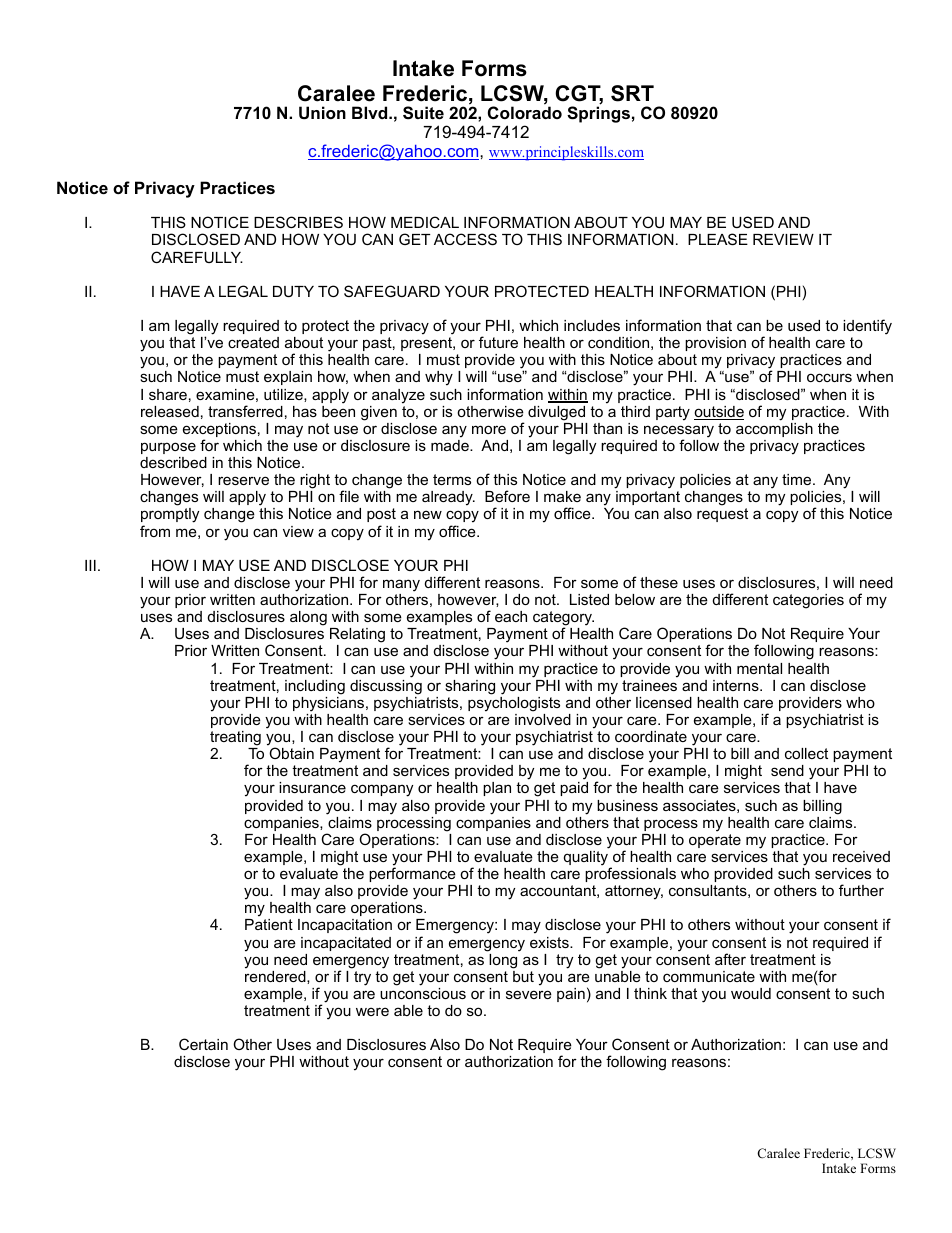  What do you see at coordinates (632, 93) in the image?
I see `SRT` at bounding box center [632, 93].
